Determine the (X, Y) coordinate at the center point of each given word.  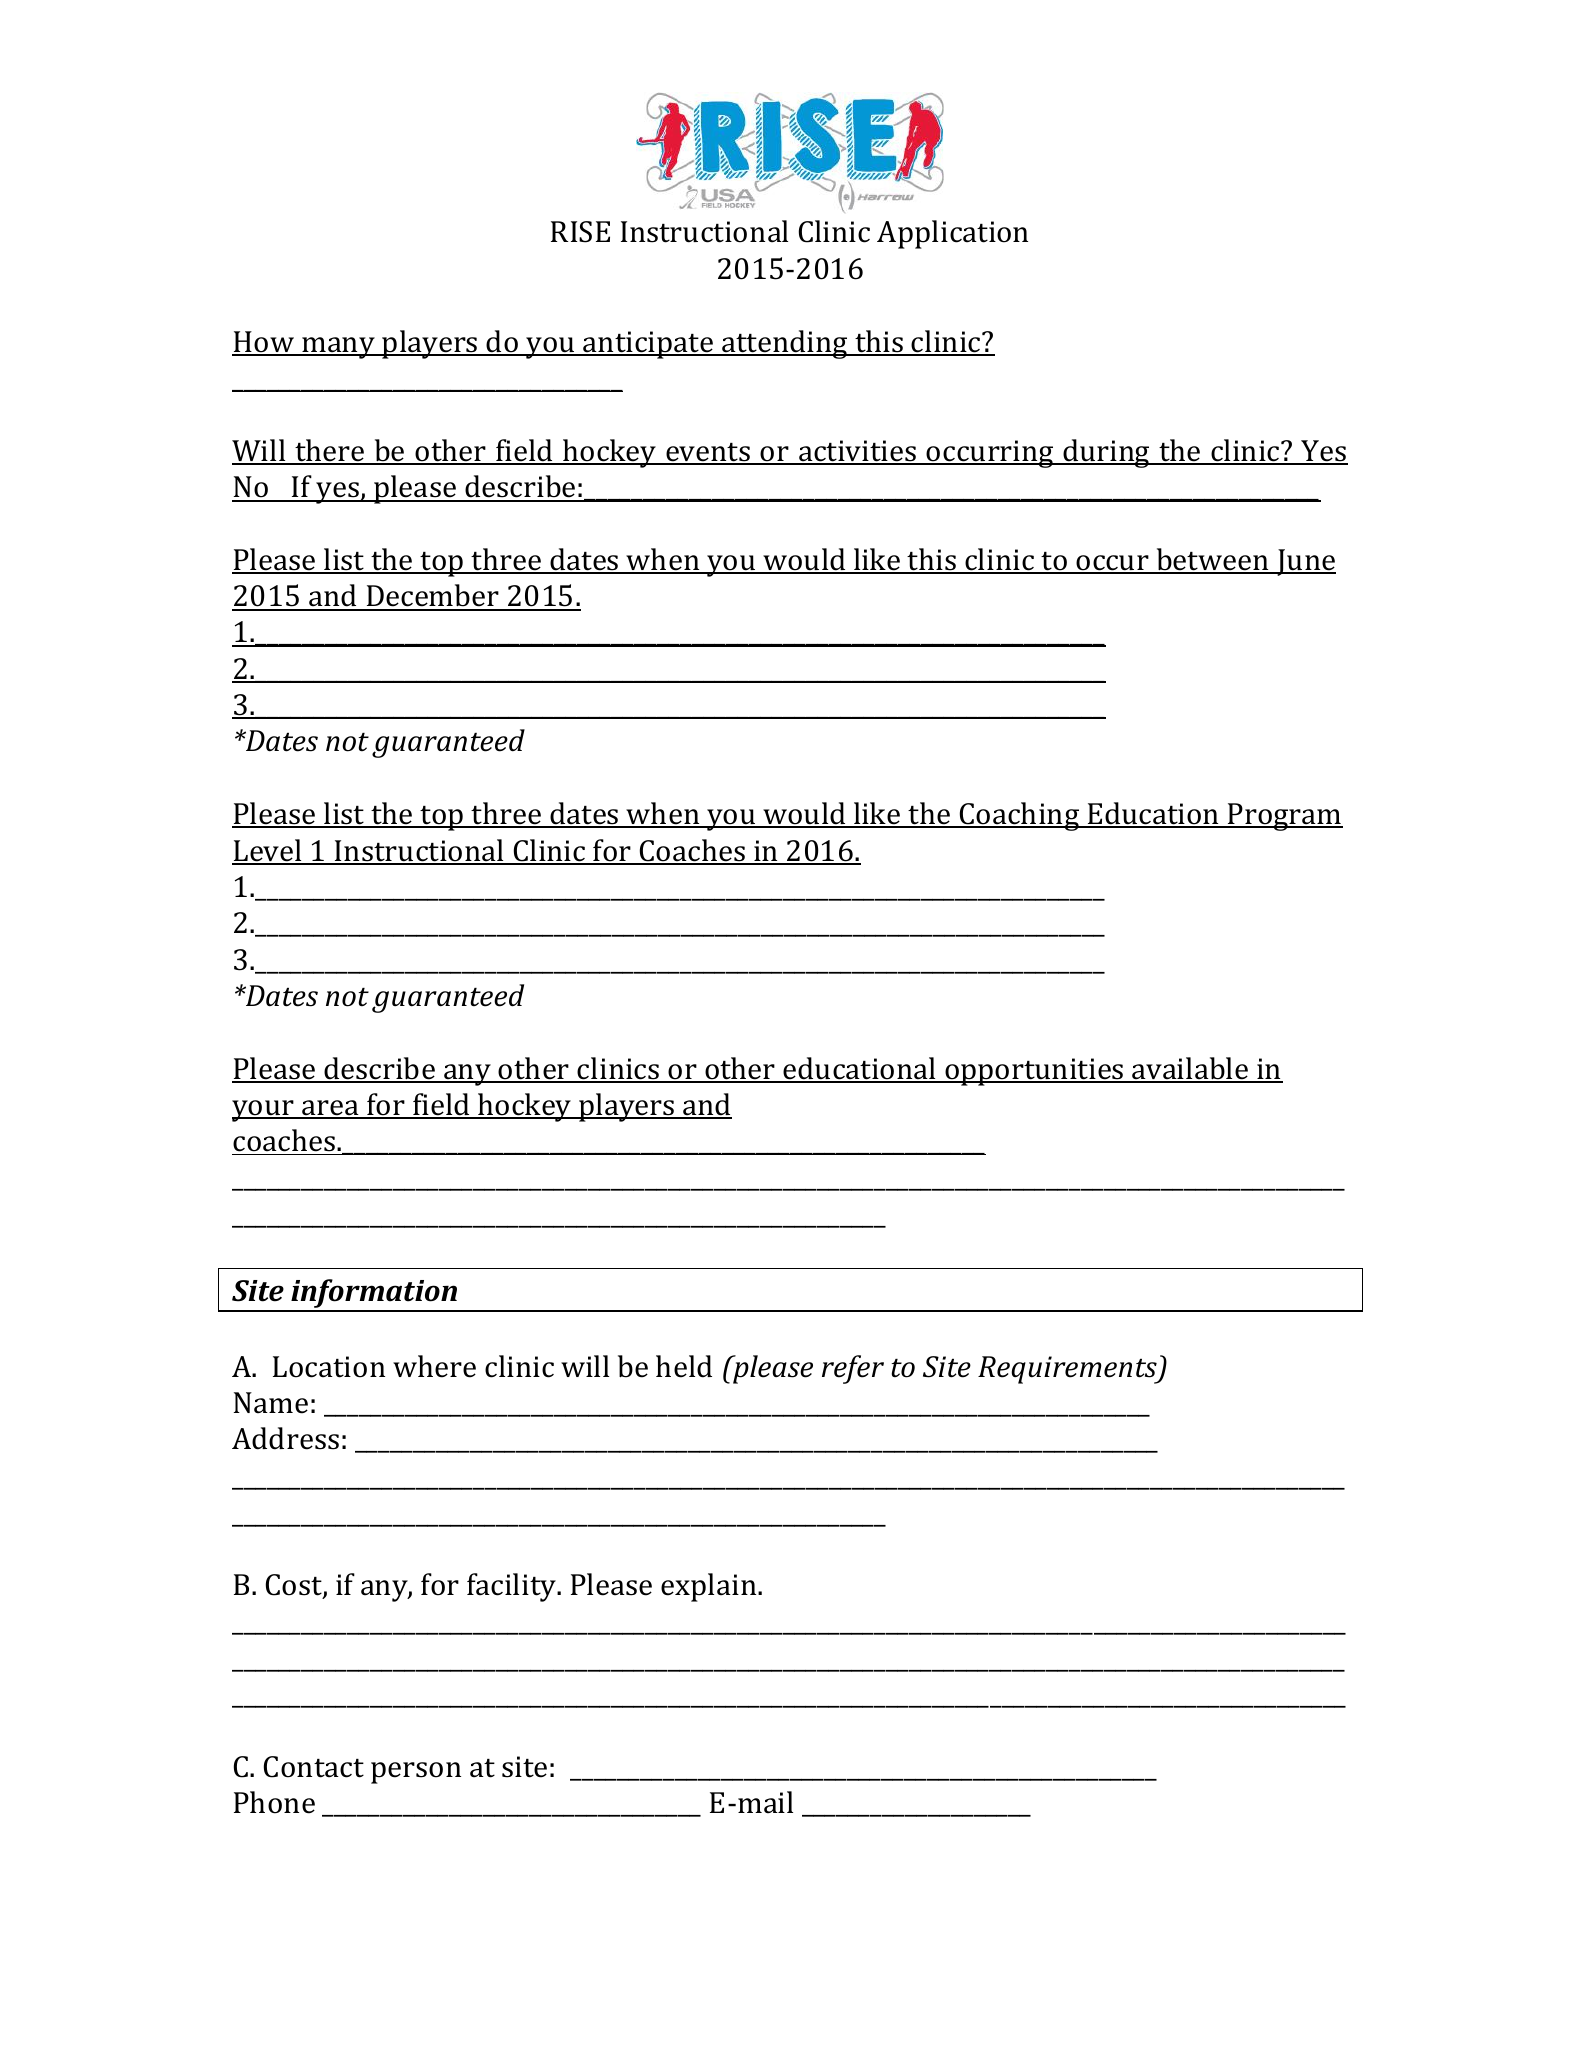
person (416, 1773)
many (338, 348)
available (1190, 1069)
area (330, 1109)
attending (785, 344)
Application (952, 234)
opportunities (1034, 1072)
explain (710, 1587)
